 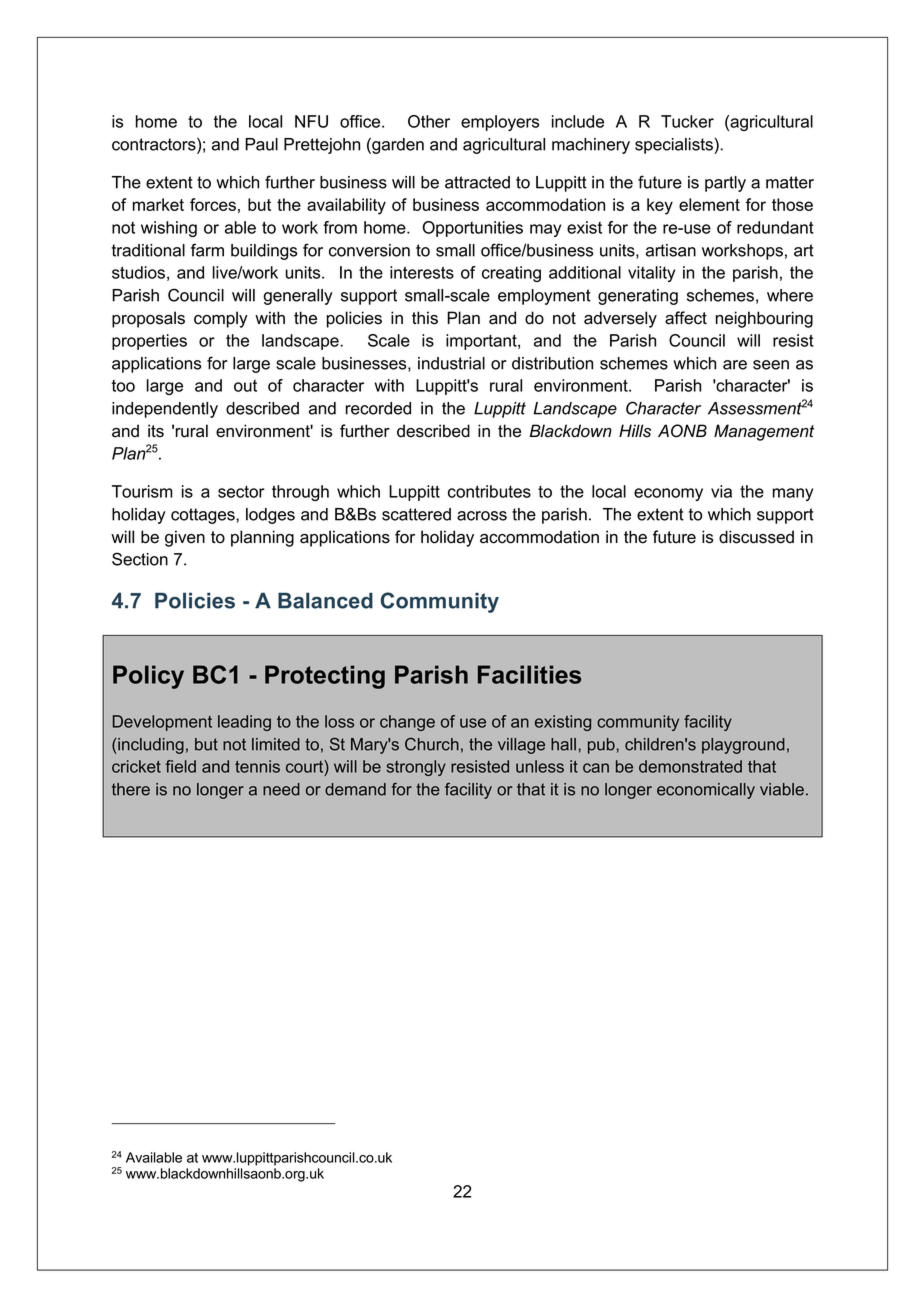 What do you see at coordinates (261, 144) in the screenshot?
I see `Paul` at bounding box center [261, 144].
